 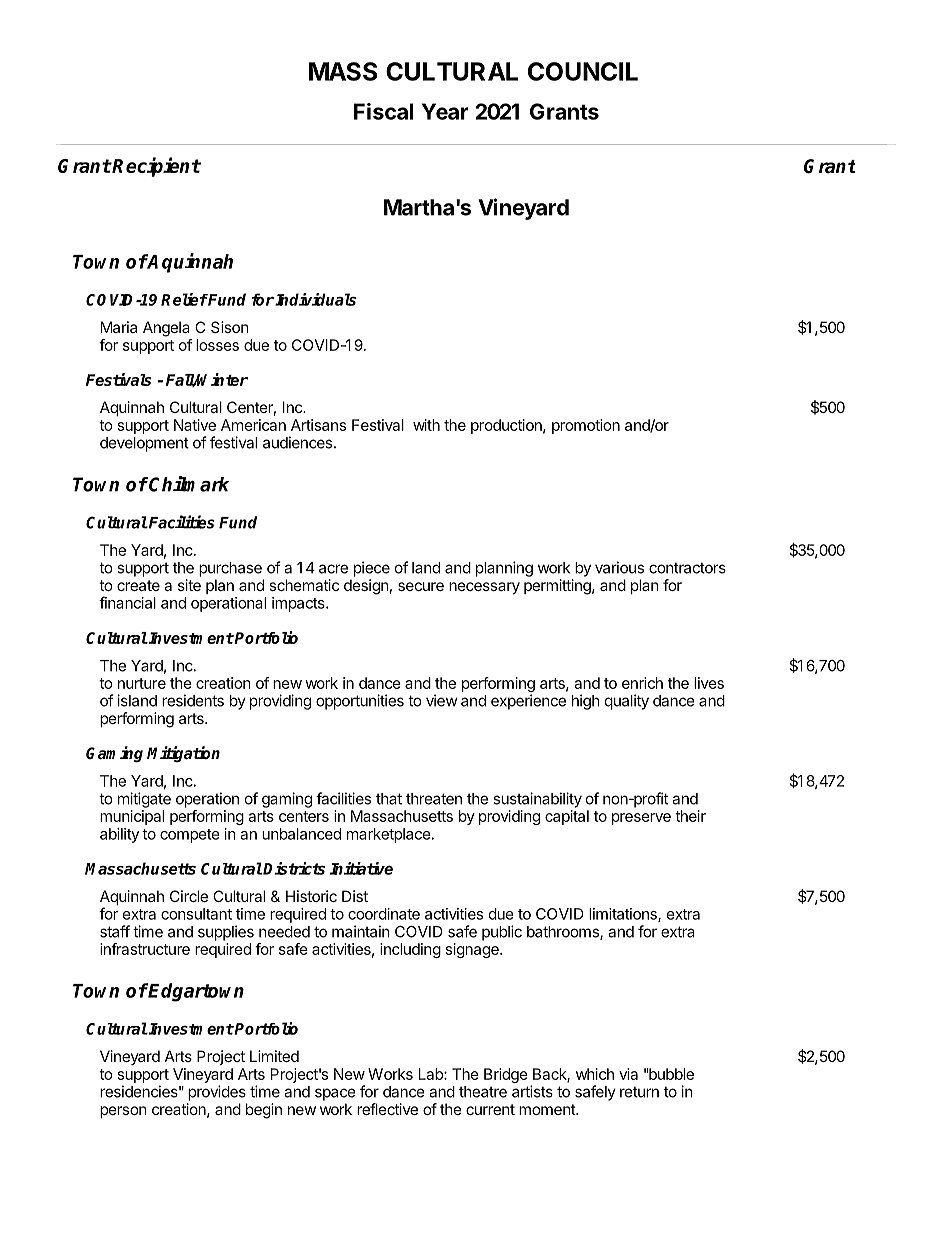 What do you see at coordinates (156, 167) in the image?
I see `Recipient` at bounding box center [156, 167].
